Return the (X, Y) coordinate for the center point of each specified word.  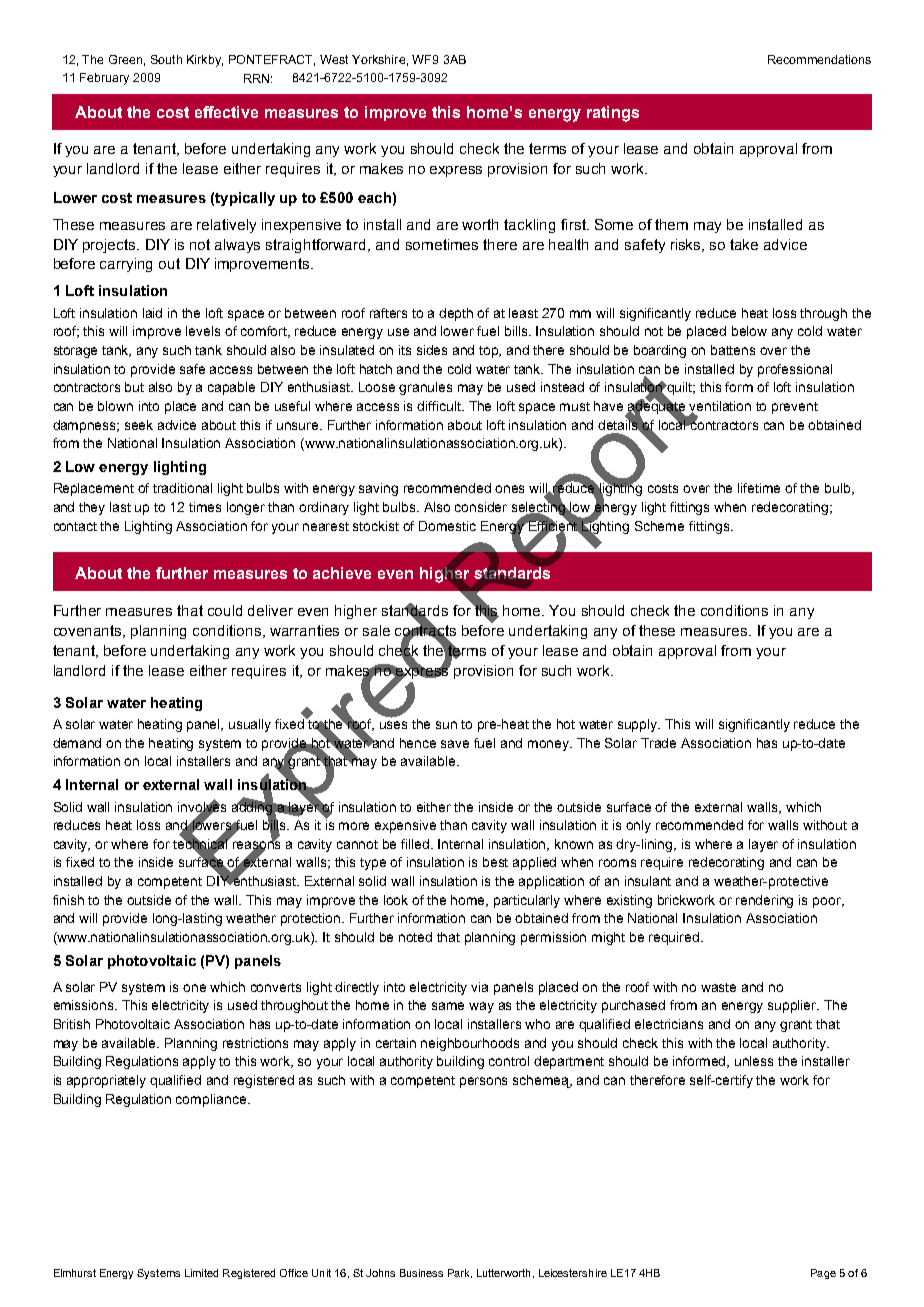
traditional (182, 488)
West (334, 59)
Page (823, 1274)
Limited (201, 1273)
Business (421, 1273)
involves (202, 806)
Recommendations (819, 59)
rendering (764, 901)
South (166, 59)
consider (481, 507)
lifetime (759, 488)
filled (416, 844)
